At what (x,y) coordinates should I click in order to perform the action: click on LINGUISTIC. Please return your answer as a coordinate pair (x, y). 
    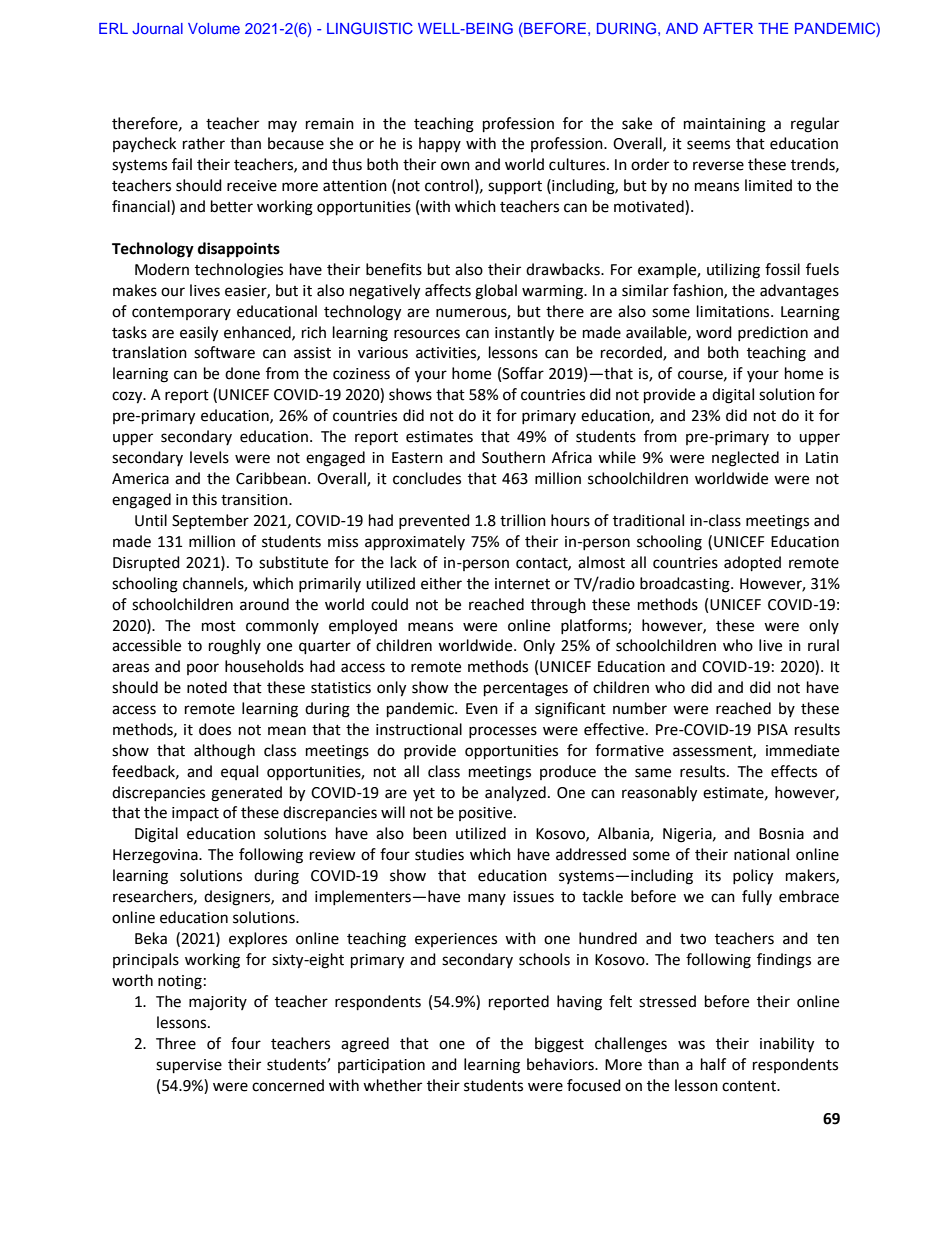
    Looking at the image, I should click on (370, 28).
